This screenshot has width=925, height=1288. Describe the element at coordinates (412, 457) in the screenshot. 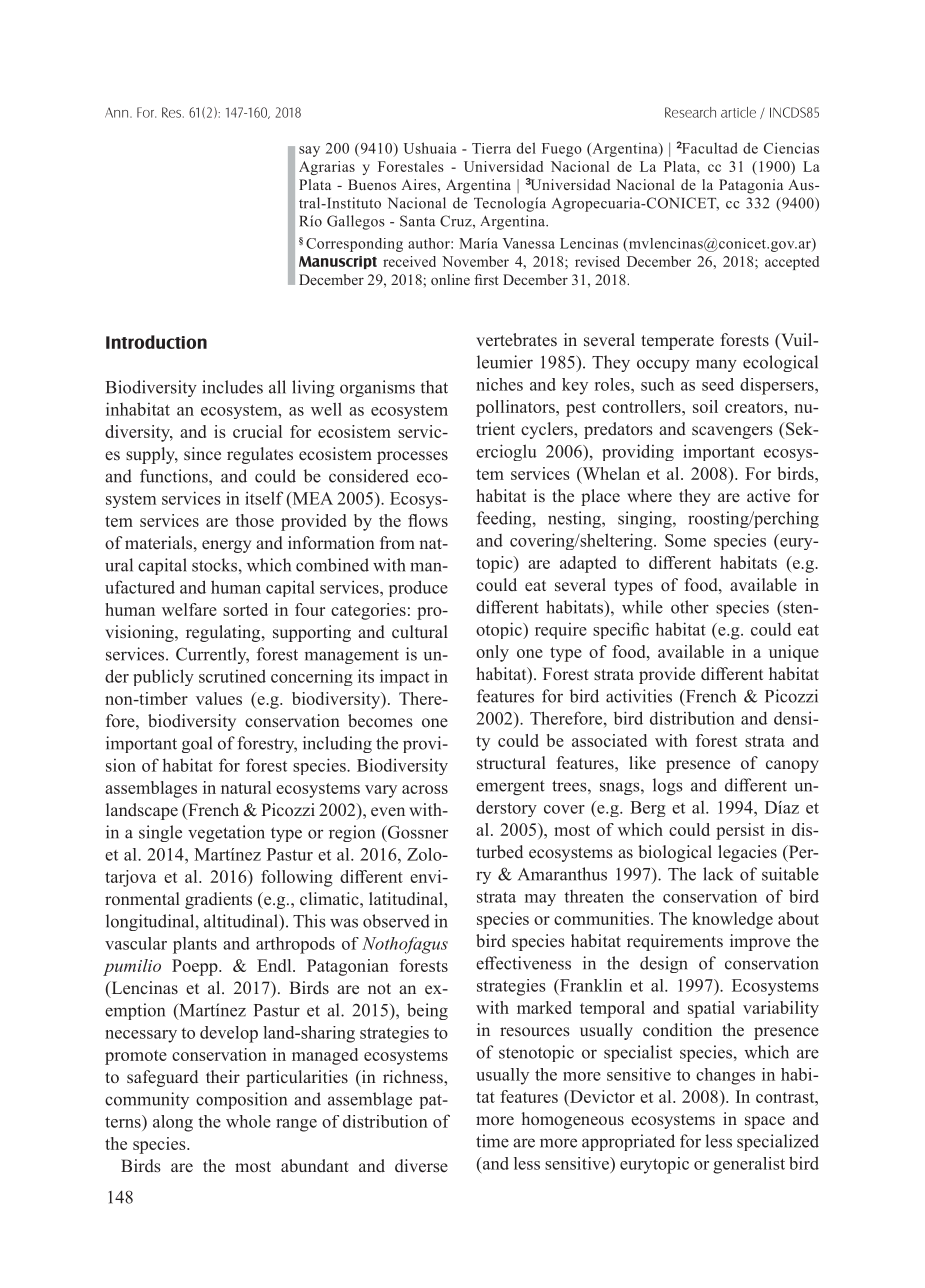

I see `processes` at that location.
